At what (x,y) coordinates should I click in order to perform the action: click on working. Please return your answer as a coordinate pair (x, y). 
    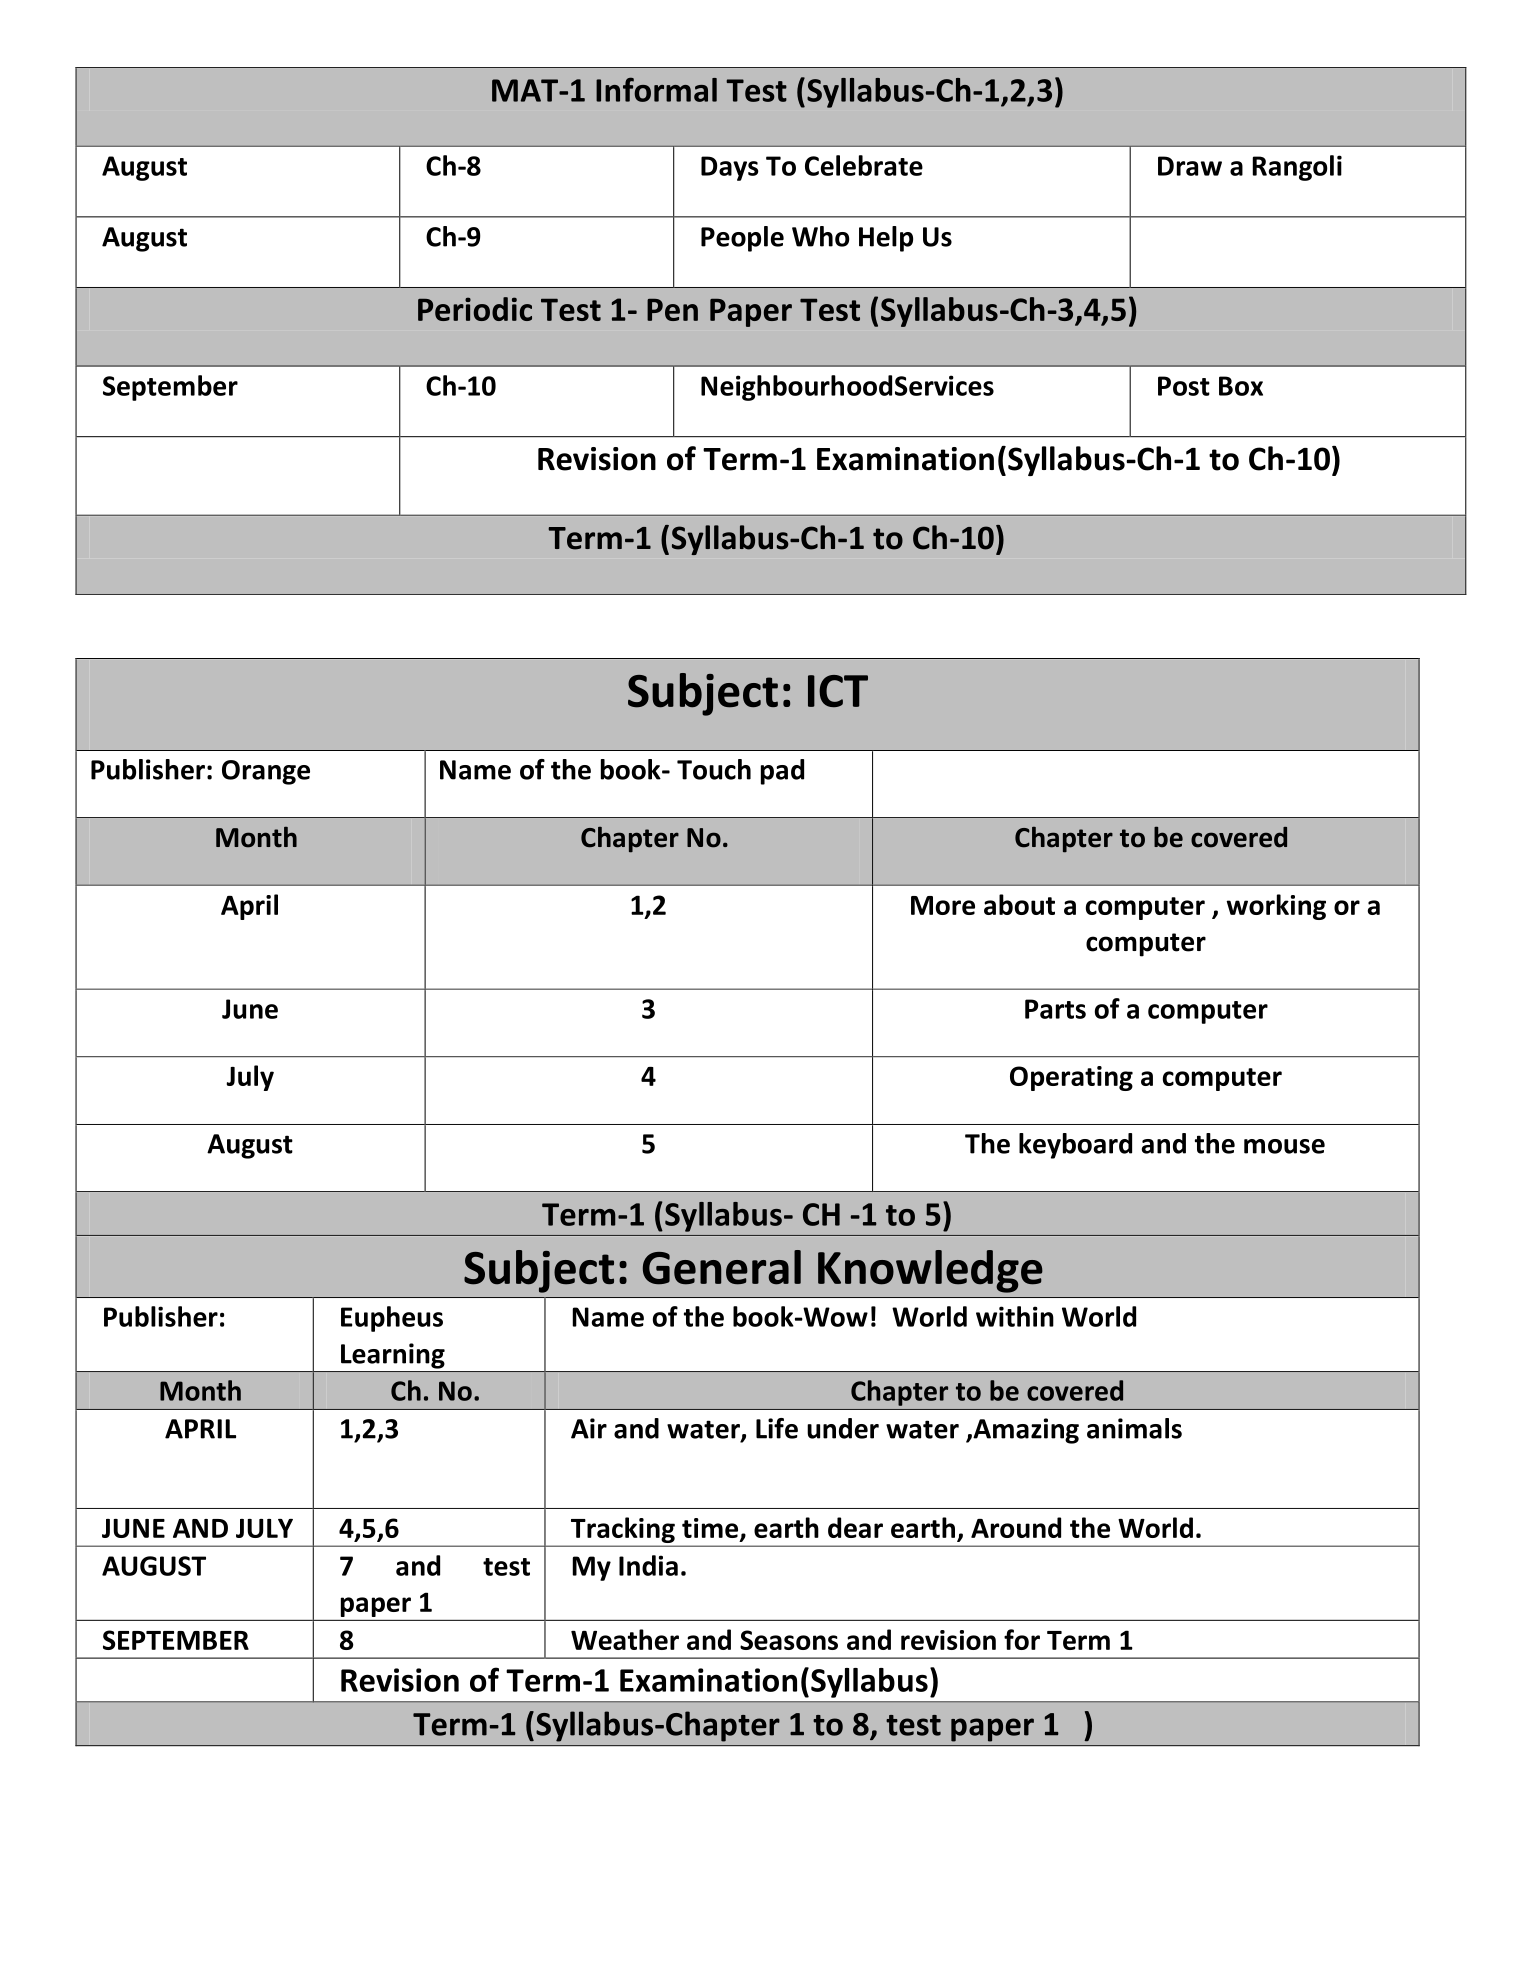
    Looking at the image, I should click on (1276, 907).
